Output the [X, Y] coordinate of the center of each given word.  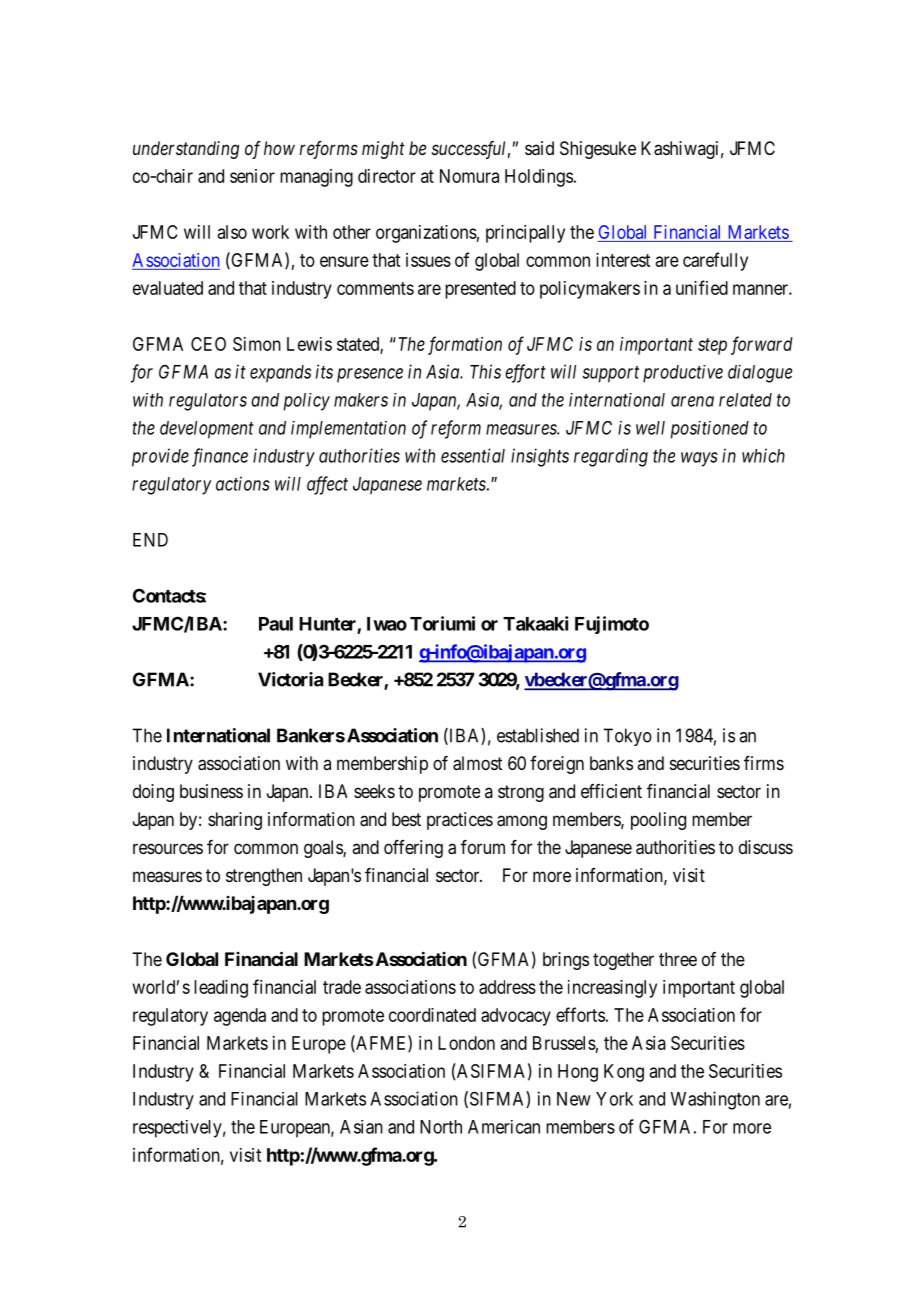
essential [473, 455]
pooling [658, 821]
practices [460, 821]
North [441, 1127]
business [211, 791]
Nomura [469, 176]
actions [243, 483]
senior [252, 176]
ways [699, 459]
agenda [240, 1017]
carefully [715, 261]
